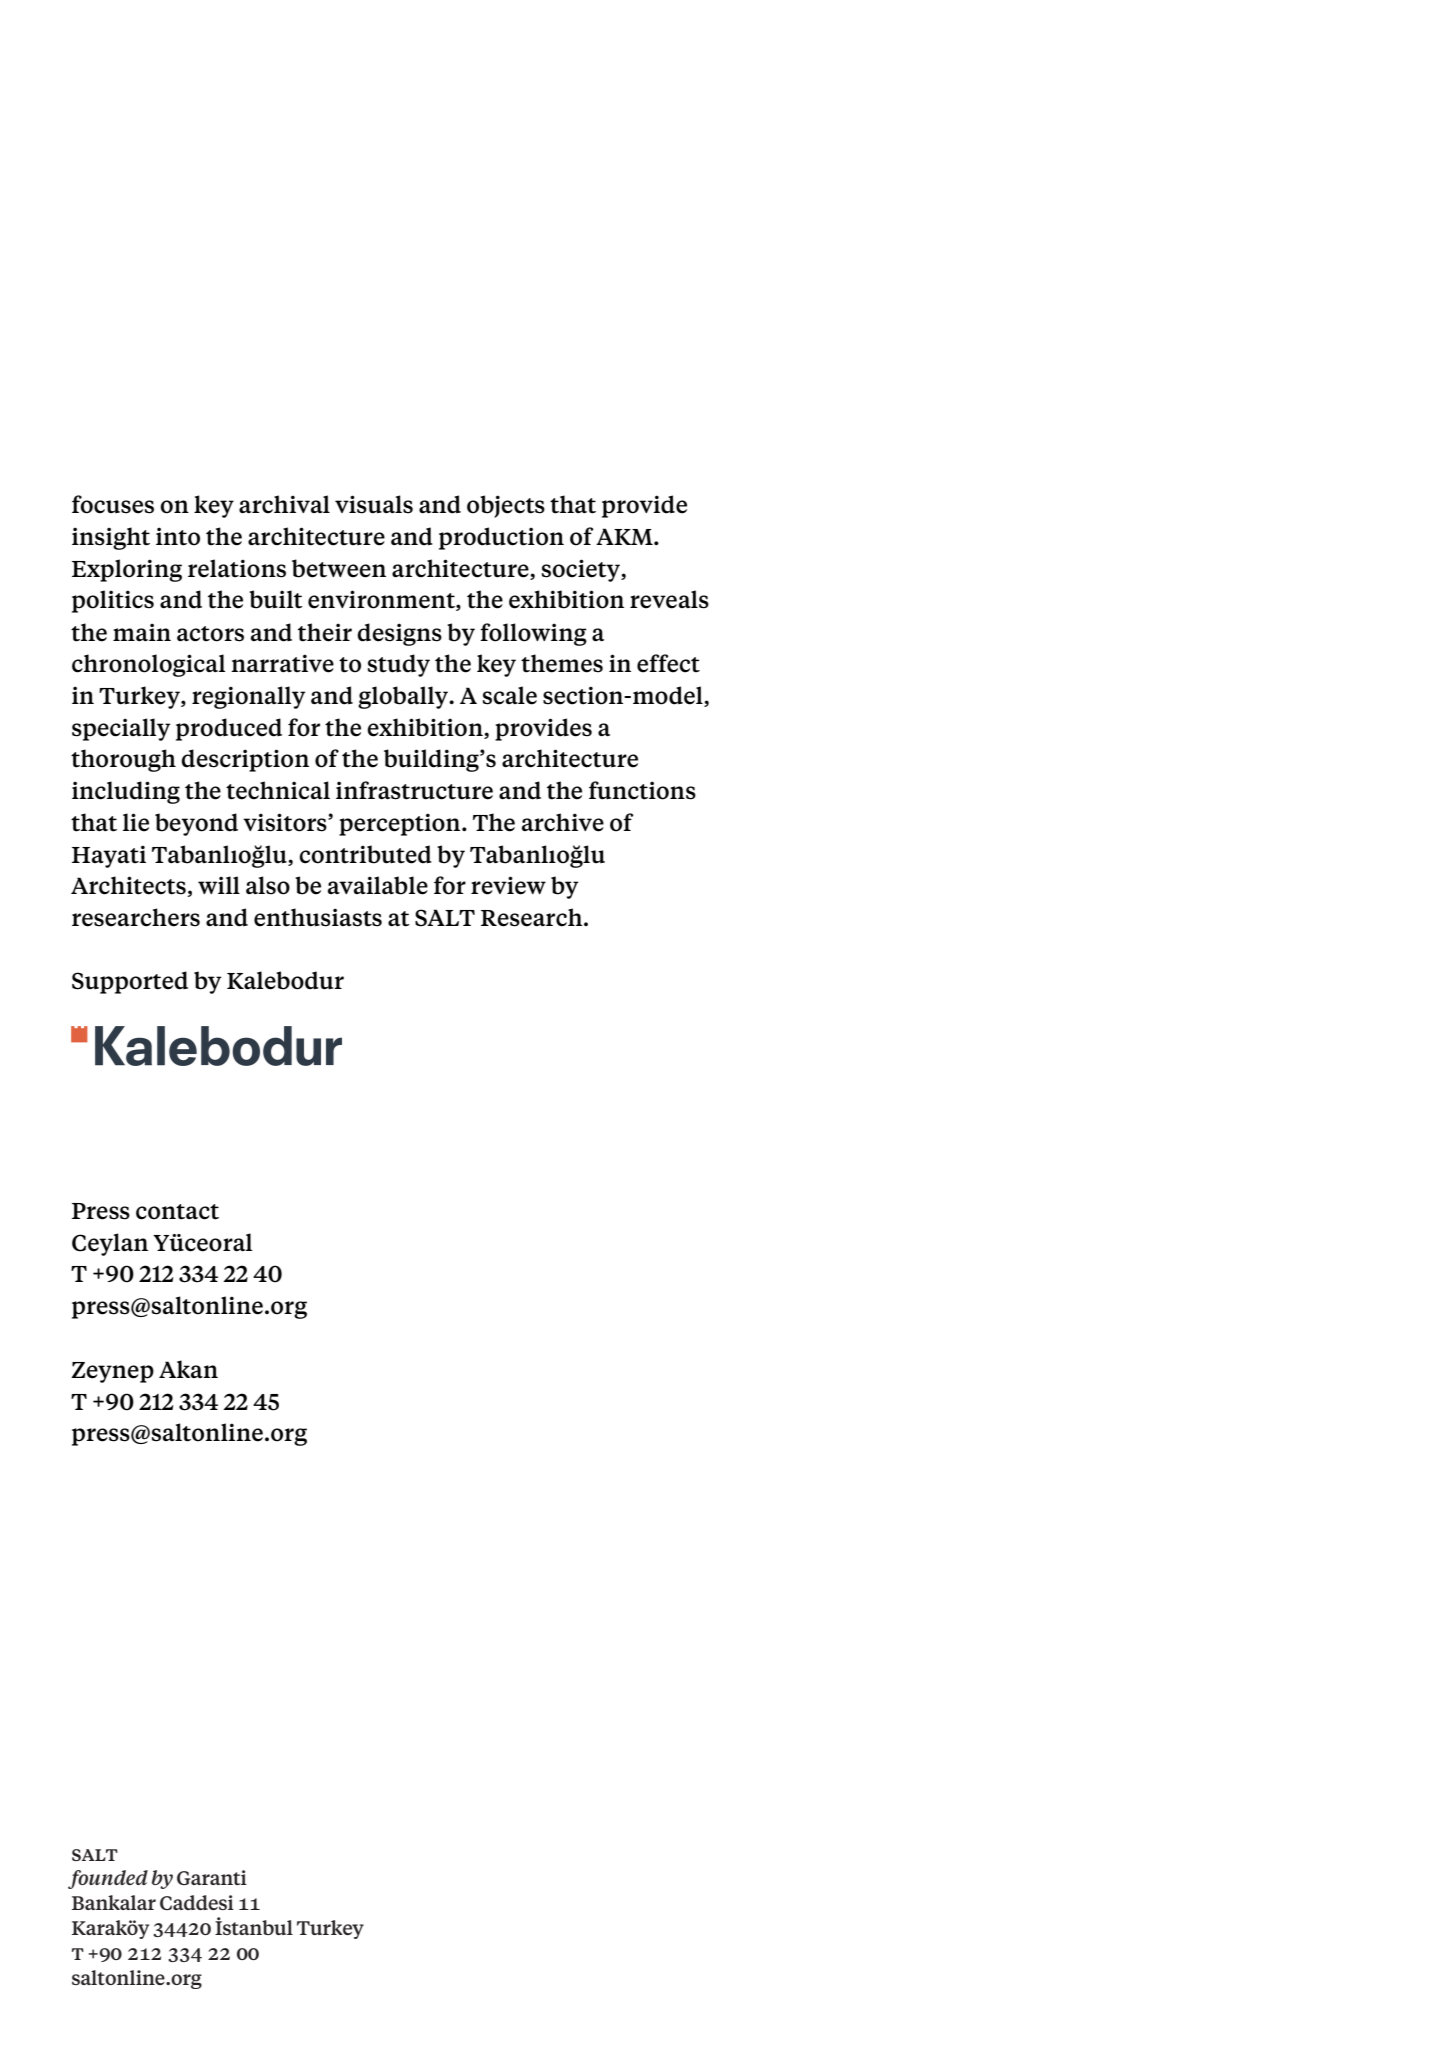 The height and width of the screenshot is (2056, 1454). Describe the element at coordinates (669, 599) in the screenshot. I see `reveals` at that location.
